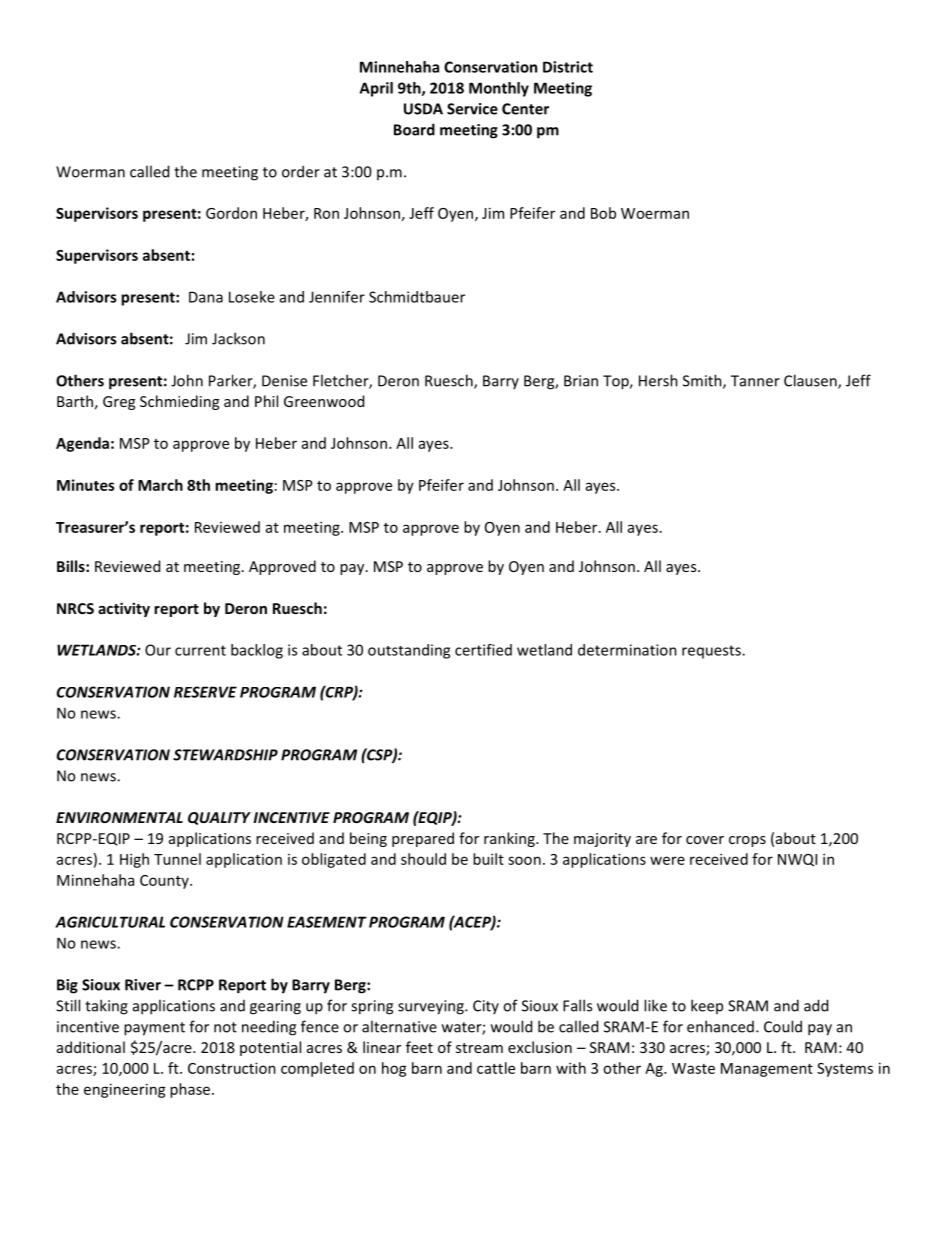  Describe the element at coordinates (154, 1029) in the page. I see `payment` at that location.
